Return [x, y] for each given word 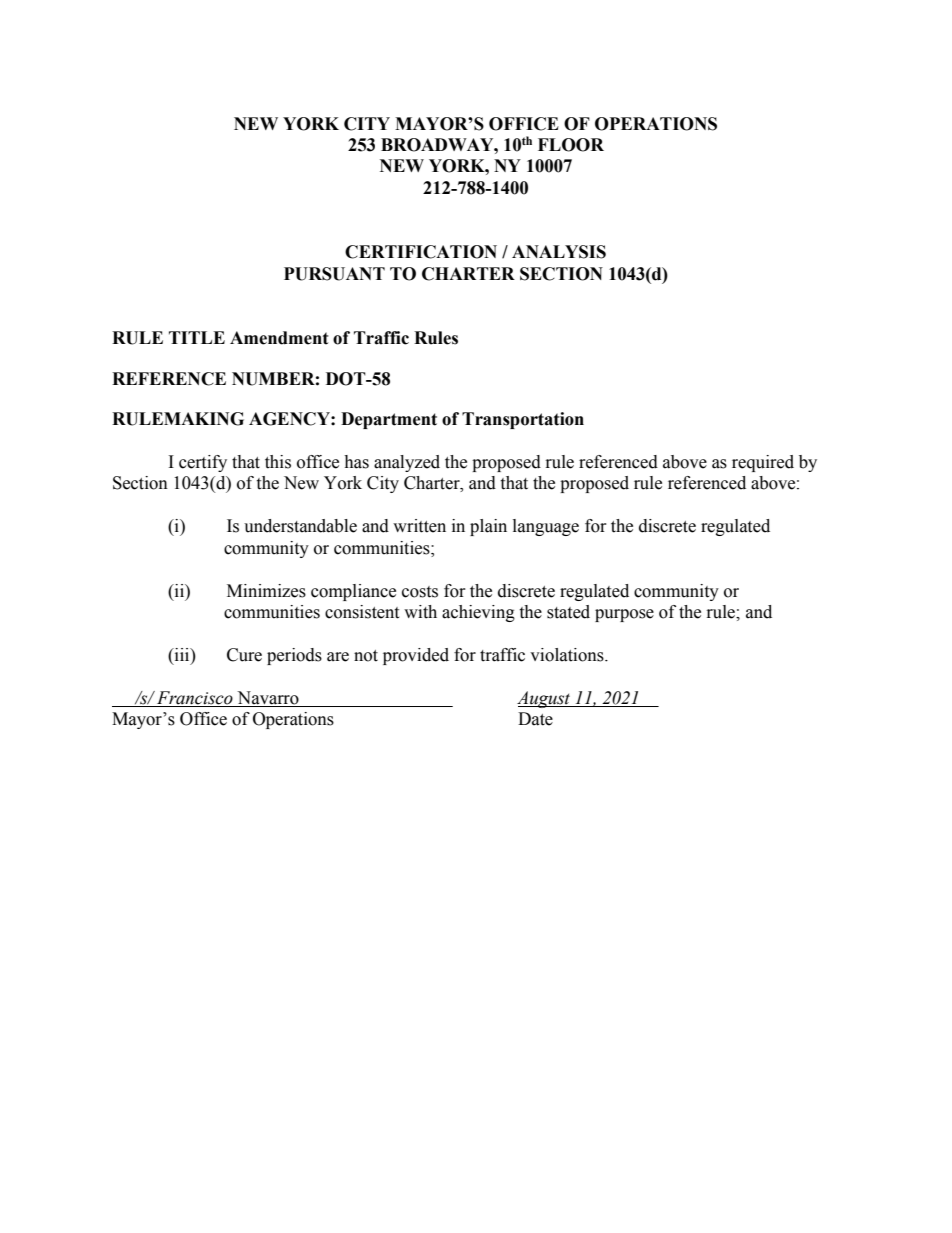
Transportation [523, 420]
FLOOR [571, 145]
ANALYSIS [559, 252]
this [278, 462]
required [763, 463]
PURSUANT [334, 274]
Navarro [268, 699]
